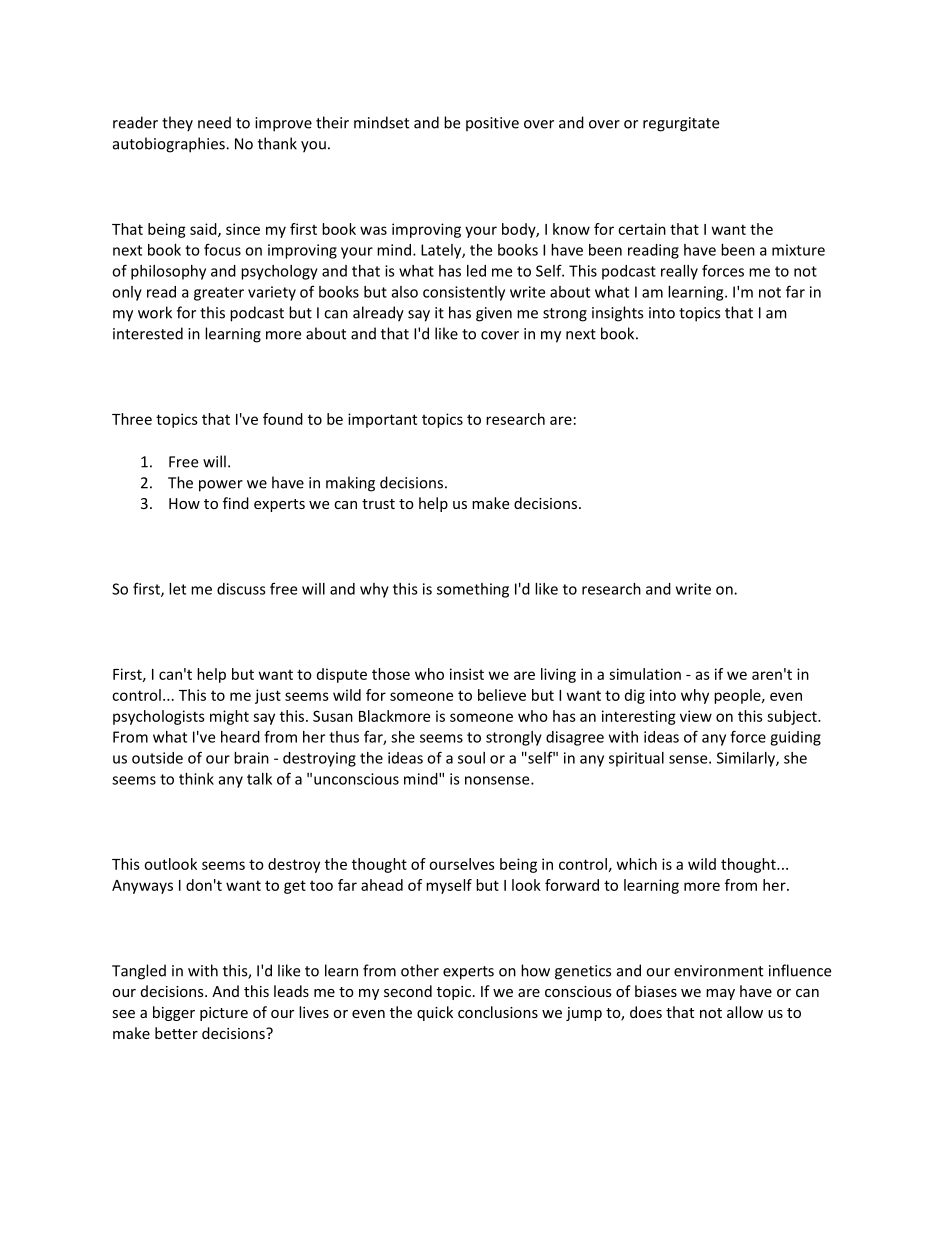 This screenshot has height=1233, width=952. I want to click on regurgitate, so click(681, 124).
